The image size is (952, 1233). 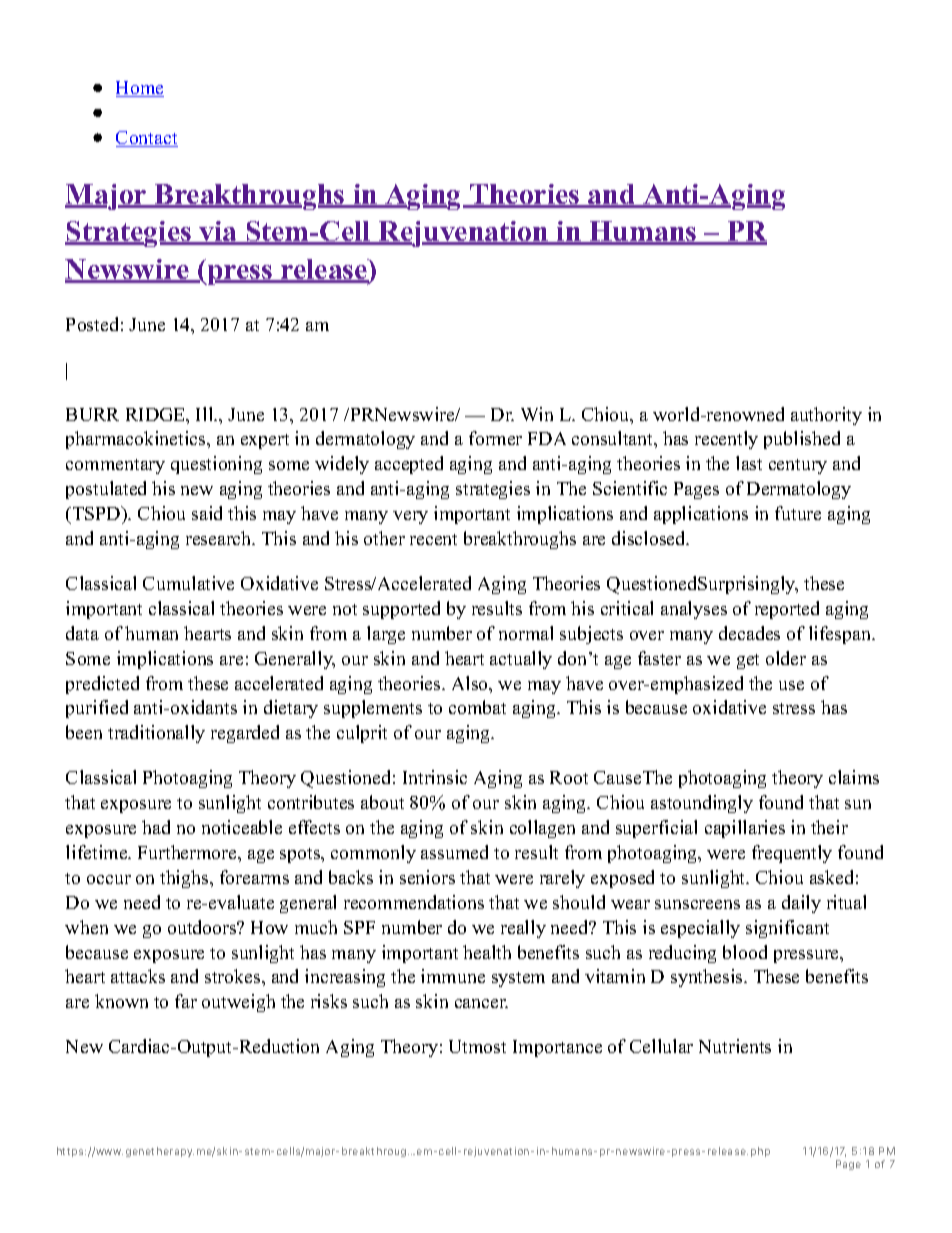 What do you see at coordinates (826, 416) in the page?
I see `authority` at bounding box center [826, 416].
